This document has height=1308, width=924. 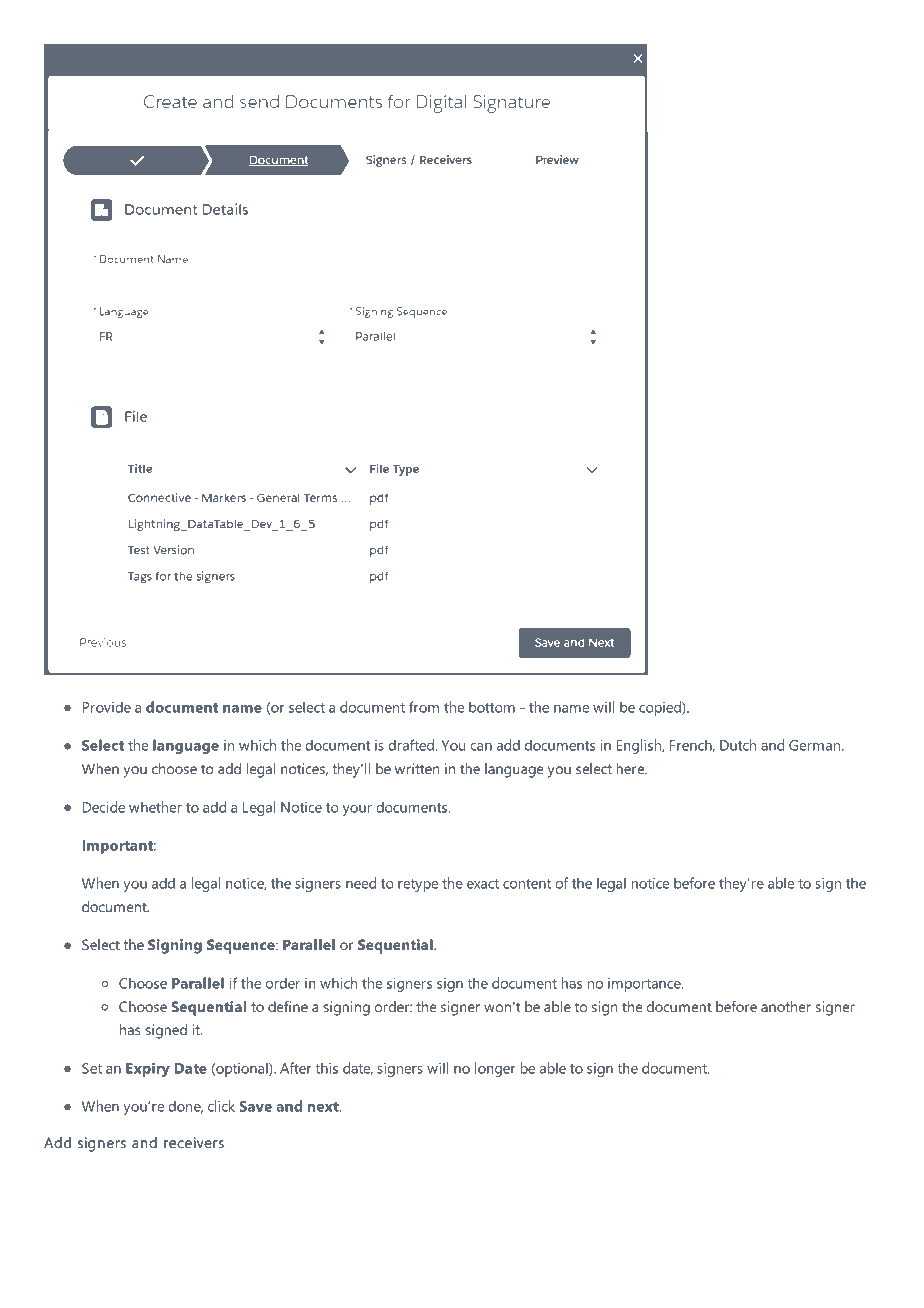 What do you see at coordinates (492, 707) in the document?
I see `bottom` at bounding box center [492, 707].
